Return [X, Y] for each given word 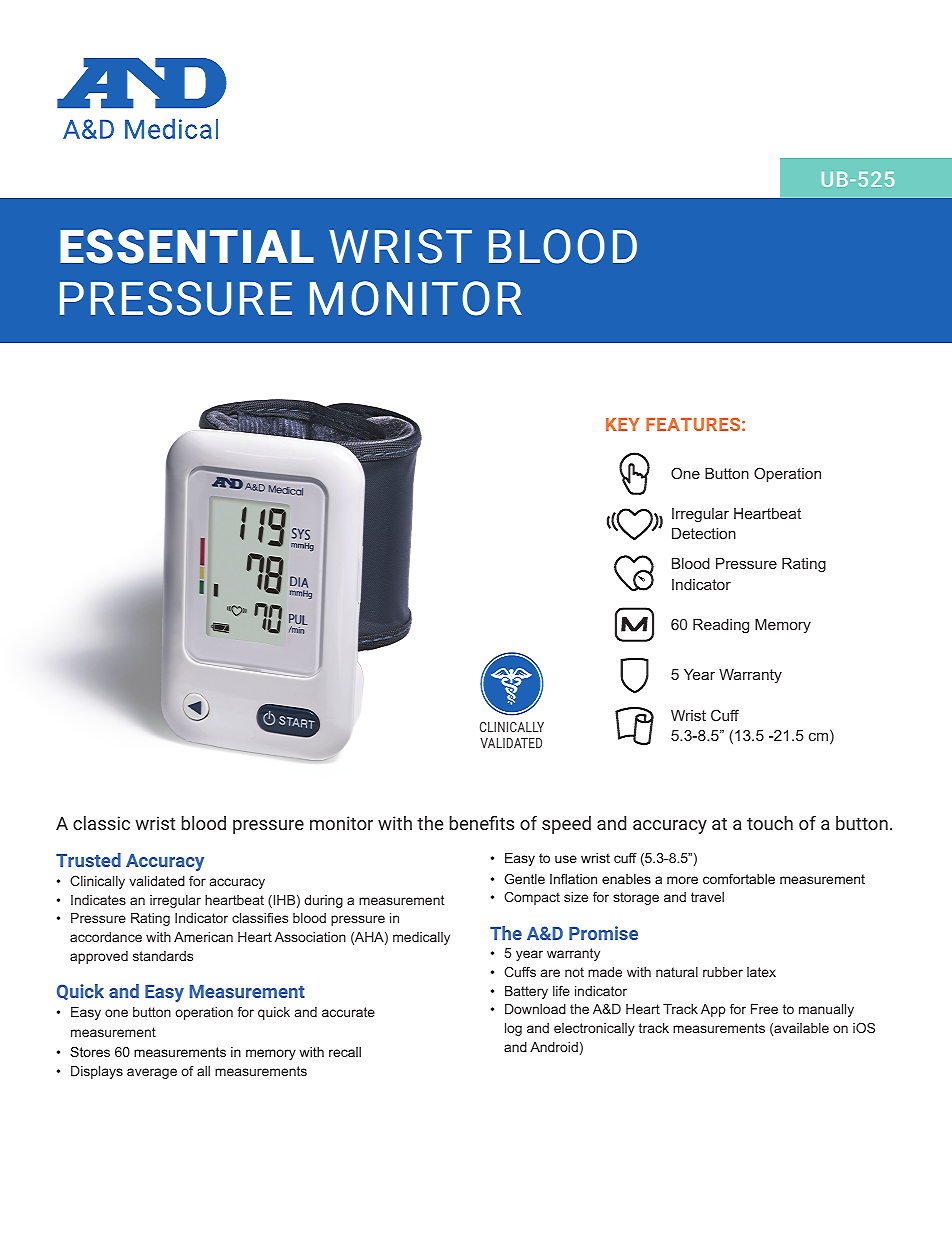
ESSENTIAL [187, 246]
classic [101, 823]
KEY [622, 424]
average [152, 1073]
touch [770, 823]
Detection [704, 533]
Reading [721, 626]
